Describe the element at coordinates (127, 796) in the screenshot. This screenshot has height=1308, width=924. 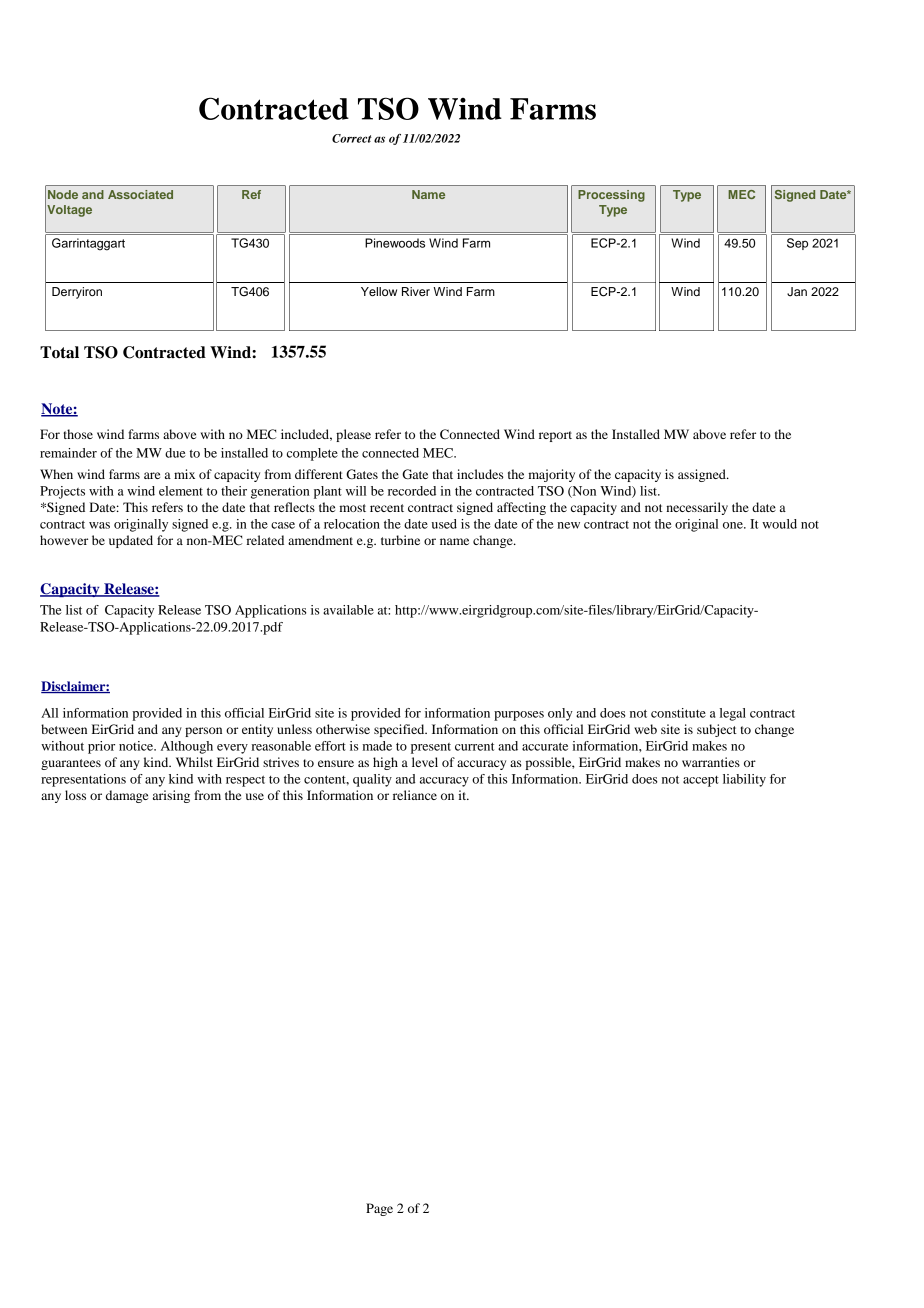
I see `damage` at that location.
